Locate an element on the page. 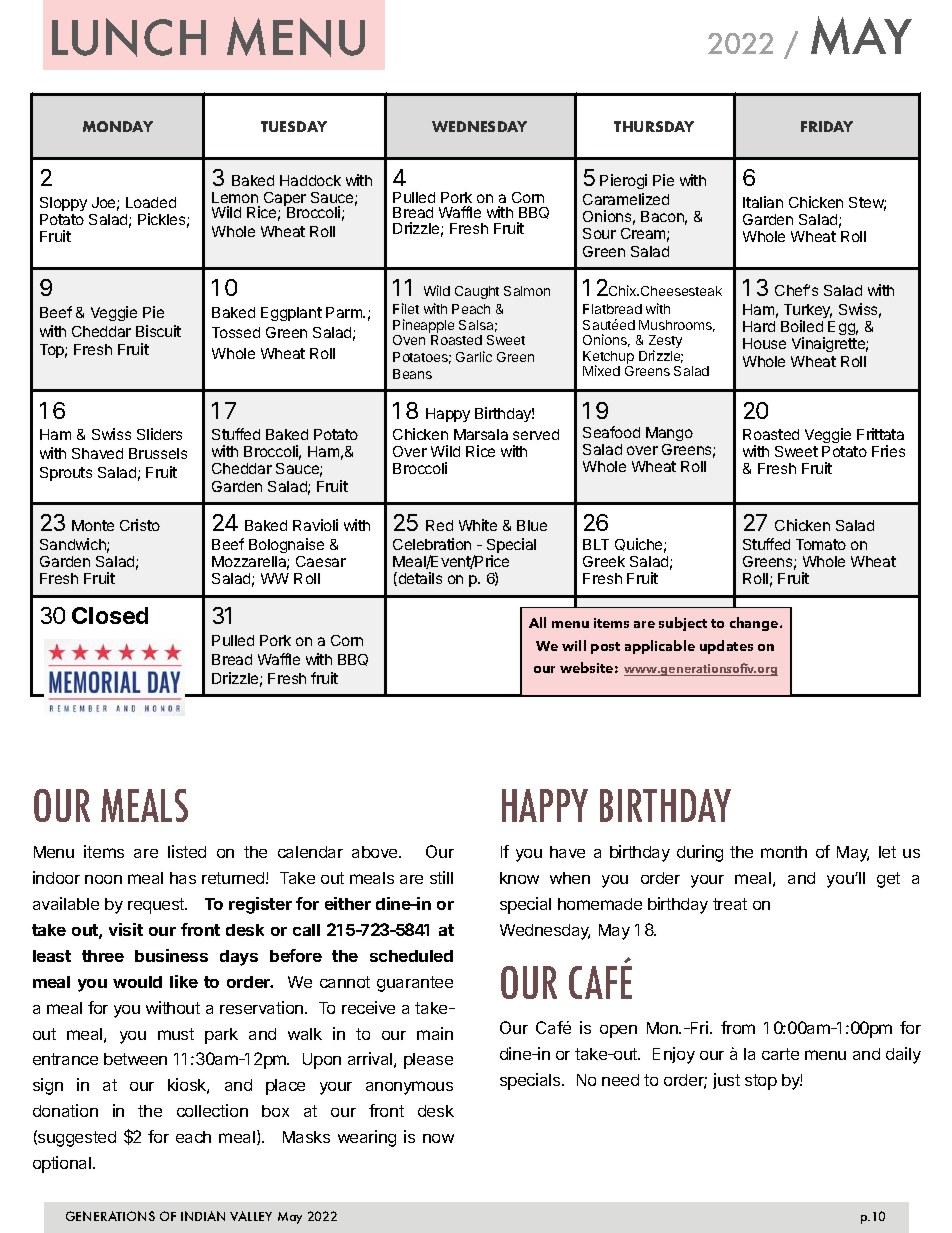  THURSDAY is located at coordinates (654, 126).
